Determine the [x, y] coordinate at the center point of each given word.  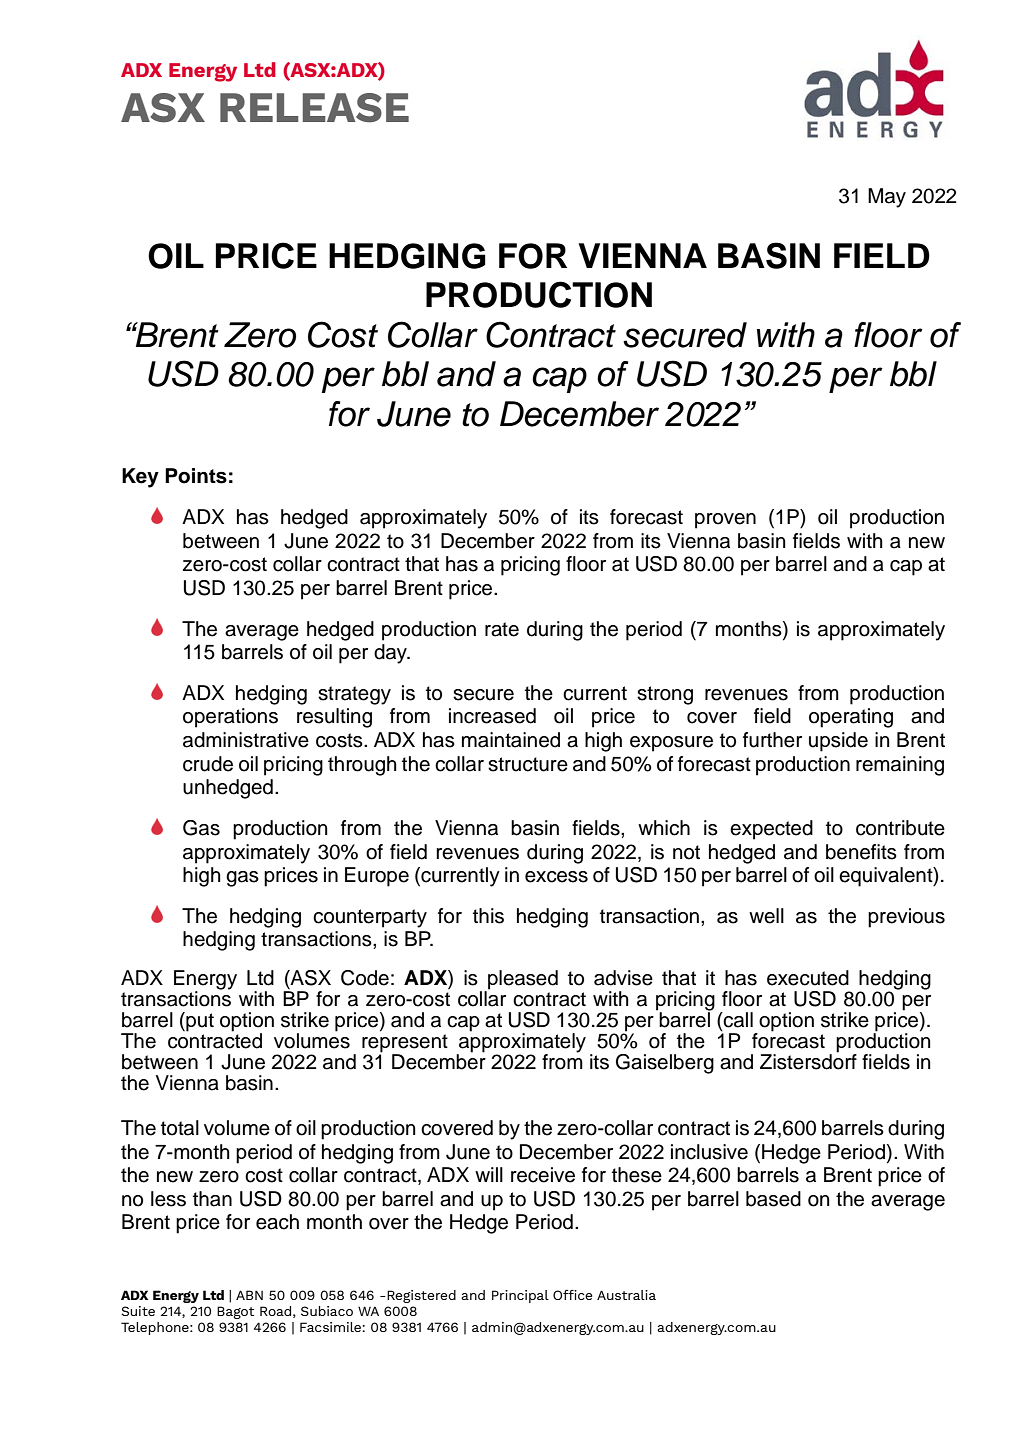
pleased [523, 980]
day [391, 654]
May [887, 198]
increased [492, 716]
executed [808, 978]
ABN [249, 1295]
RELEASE [314, 108]
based [773, 1199]
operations [230, 718]
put [199, 1022]
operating [851, 718]
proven [725, 521]
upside [838, 742]
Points [196, 476]
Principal [520, 1296]
